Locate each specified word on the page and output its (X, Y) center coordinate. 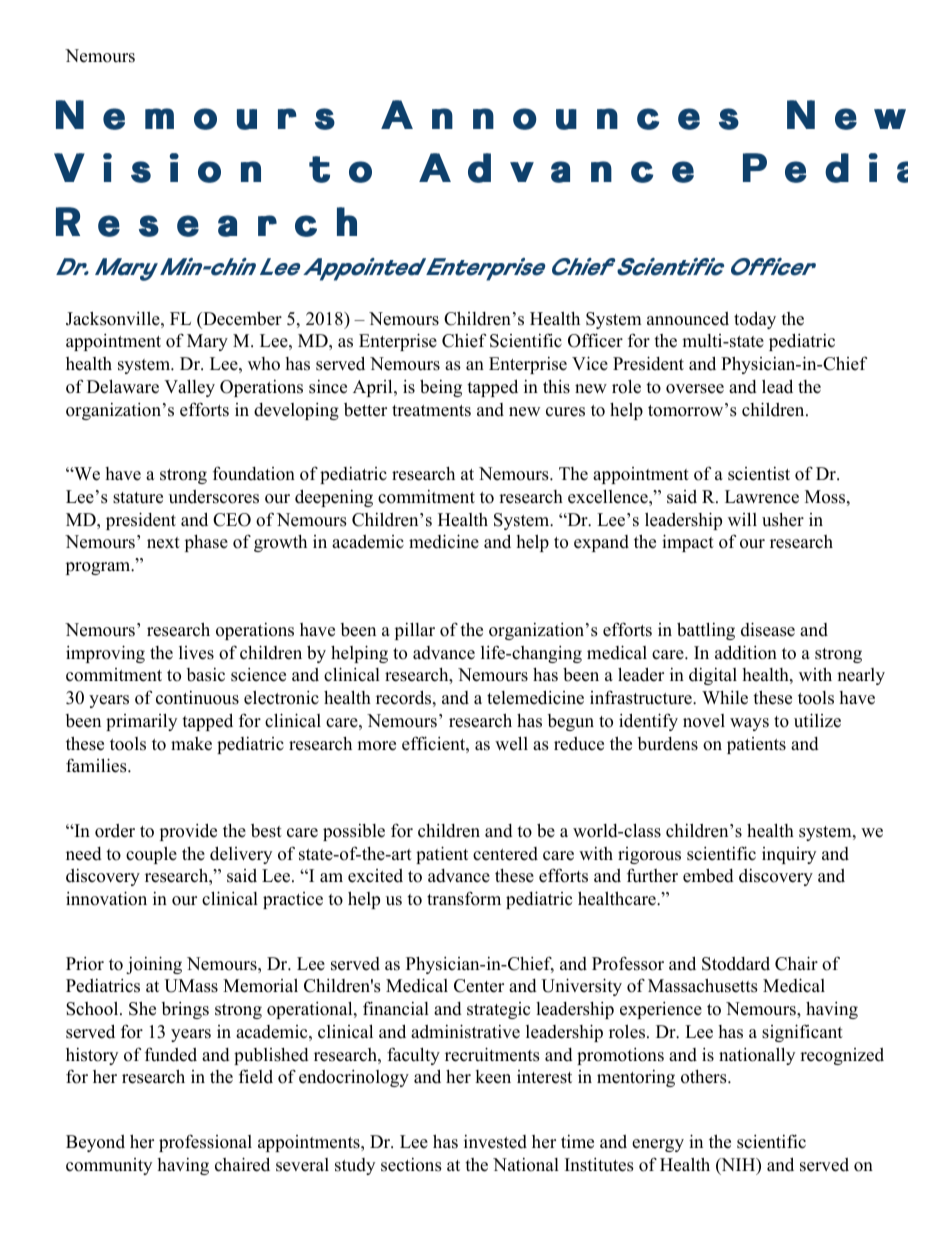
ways (749, 724)
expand (601, 543)
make (191, 744)
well (511, 743)
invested (495, 1142)
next (163, 543)
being (441, 388)
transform (464, 898)
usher (783, 520)
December (241, 318)
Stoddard (736, 964)
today (755, 320)
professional (205, 1143)
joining (154, 965)
